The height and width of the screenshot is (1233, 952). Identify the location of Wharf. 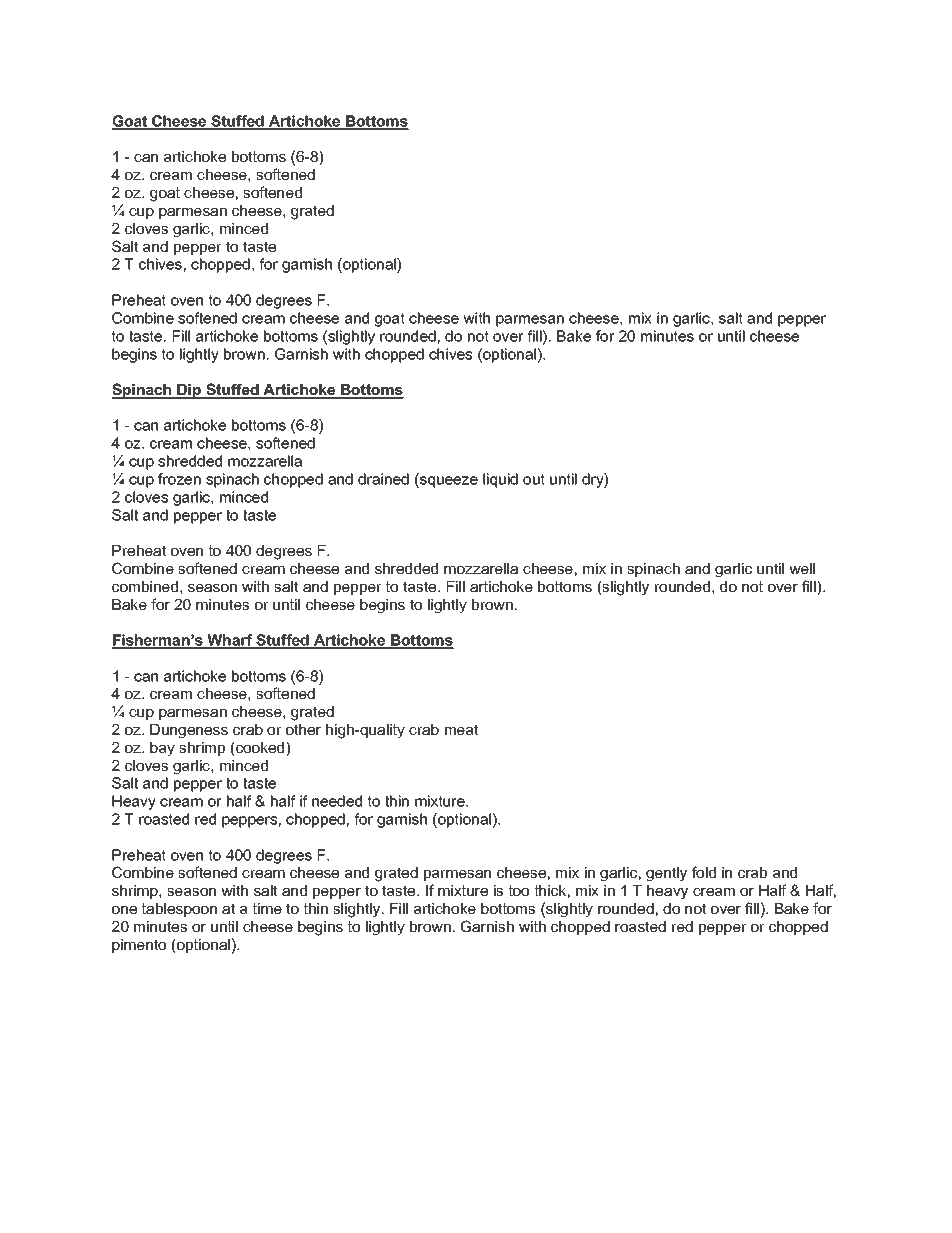
(230, 641).
